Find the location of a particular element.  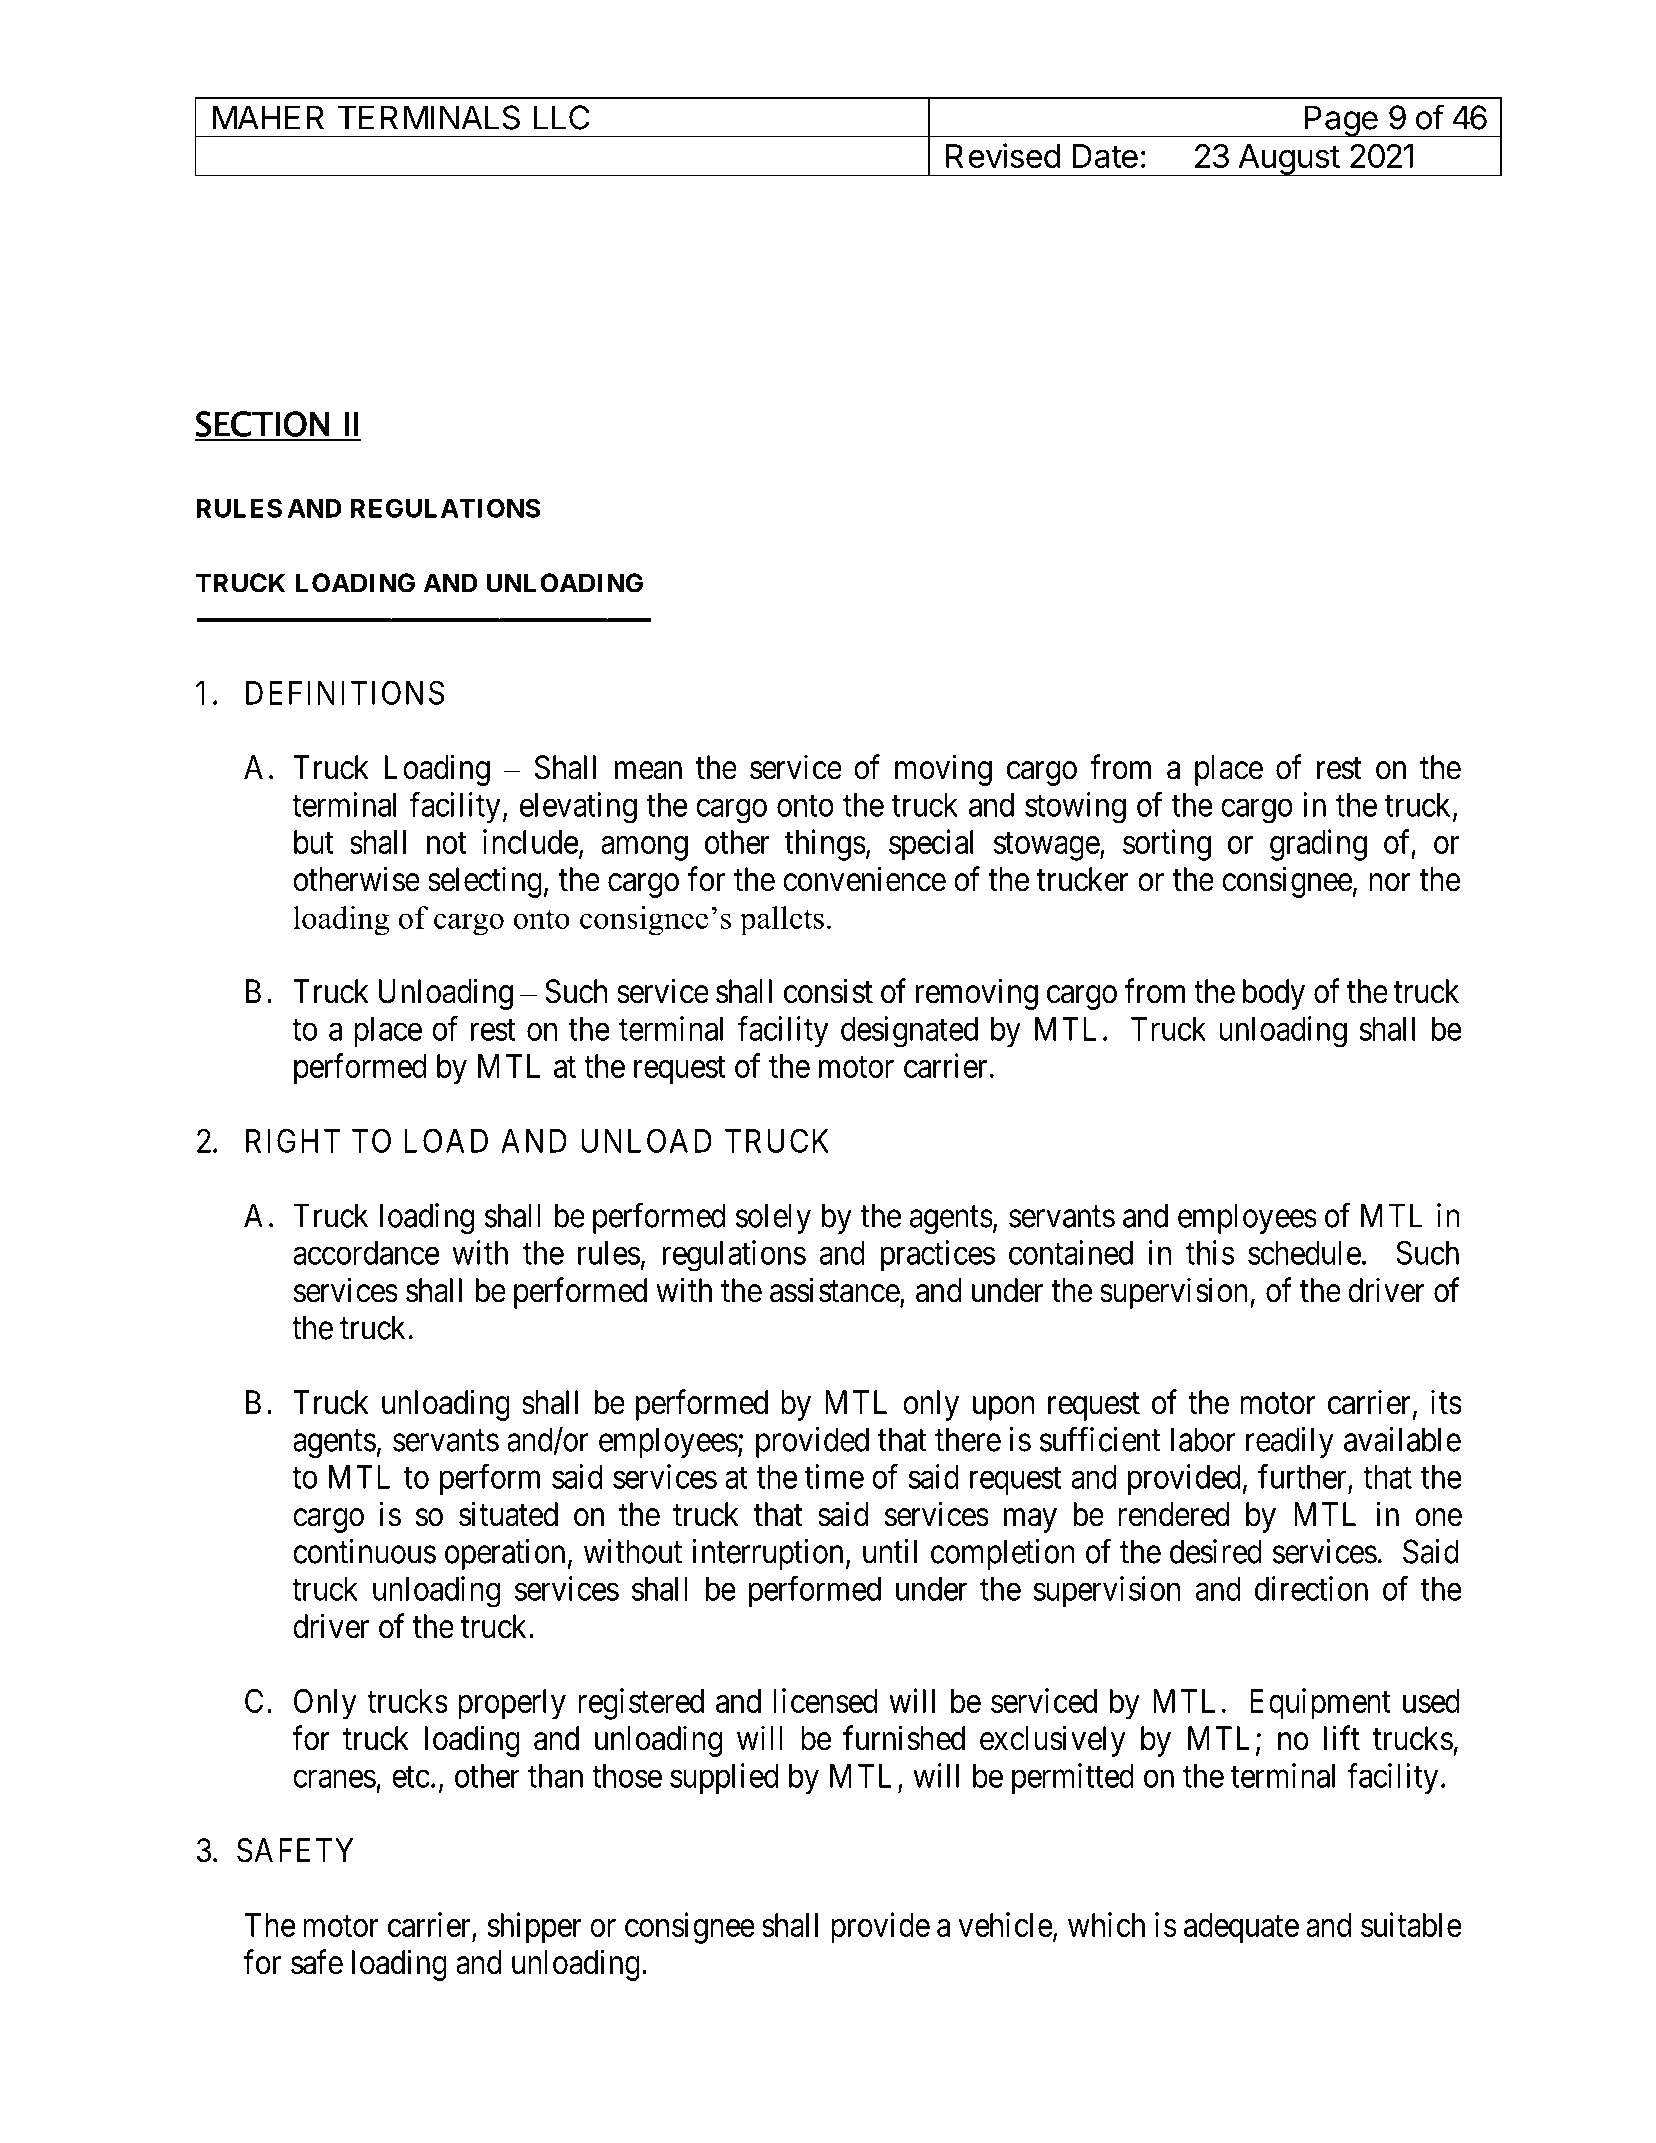

operation is located at coordinates (505, 1554).
